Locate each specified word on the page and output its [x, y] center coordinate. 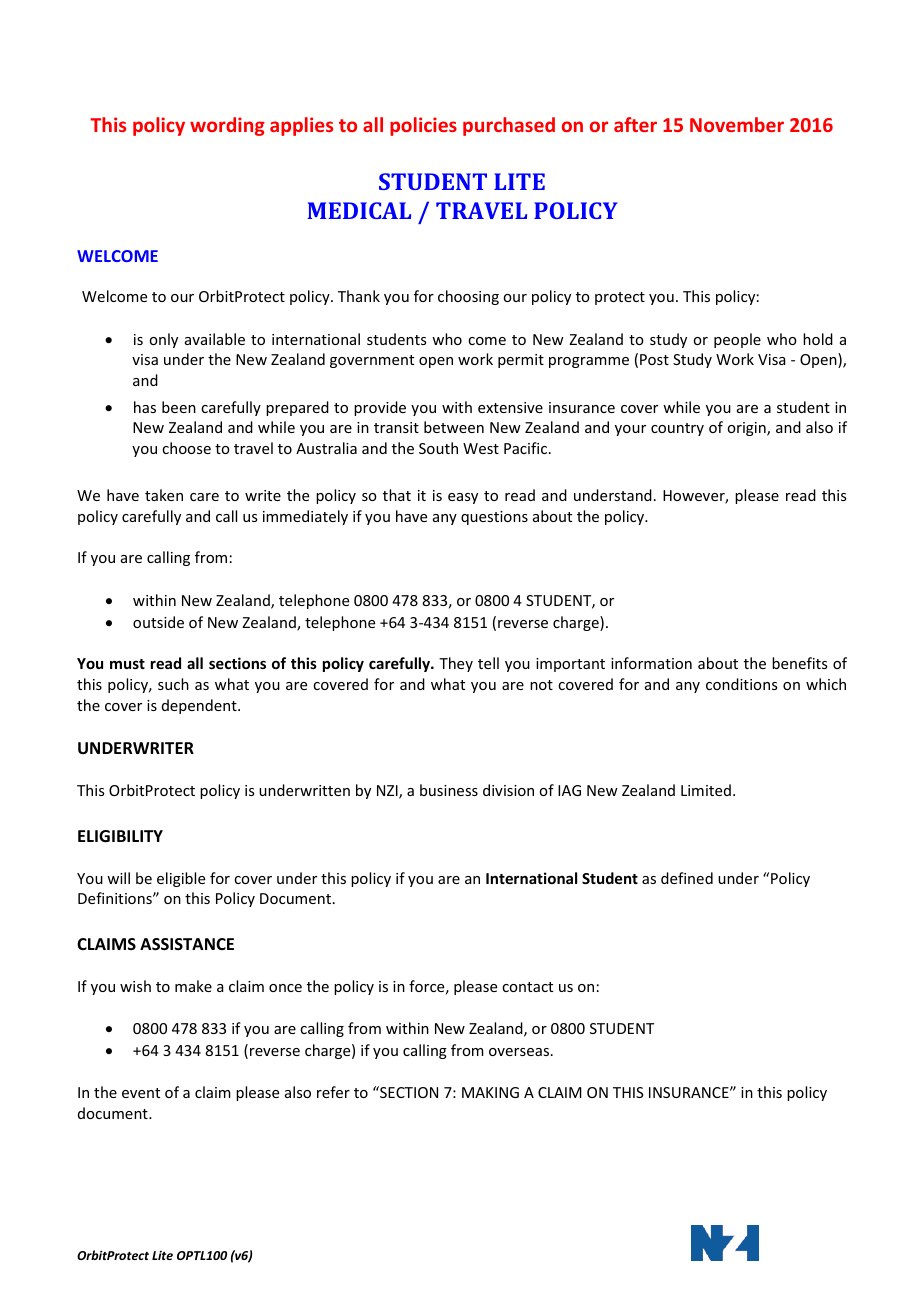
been [179, 407]
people [737, 340]
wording [227, 126]
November [737, 124]
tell [488, 663]
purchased [509, 126]
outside [158, 622]
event [141, 1093]
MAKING [490, 1092]
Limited [706, 790]
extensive [510, 407]
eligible [181, 879]
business [449, 790]
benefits [799, 663]
